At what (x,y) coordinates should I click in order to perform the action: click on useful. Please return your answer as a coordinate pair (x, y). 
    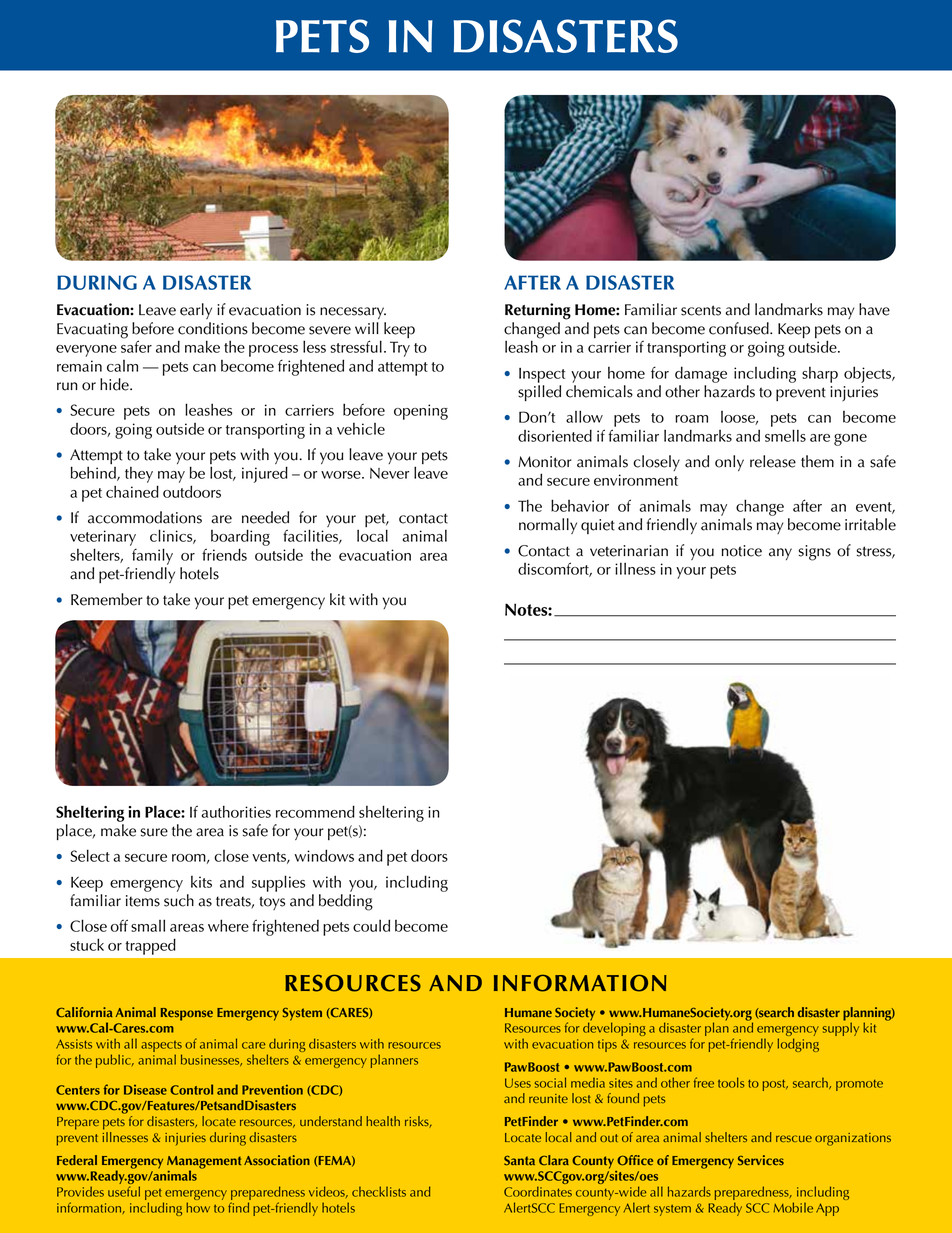
    Looking at the image, I should click on (124, 1191).
